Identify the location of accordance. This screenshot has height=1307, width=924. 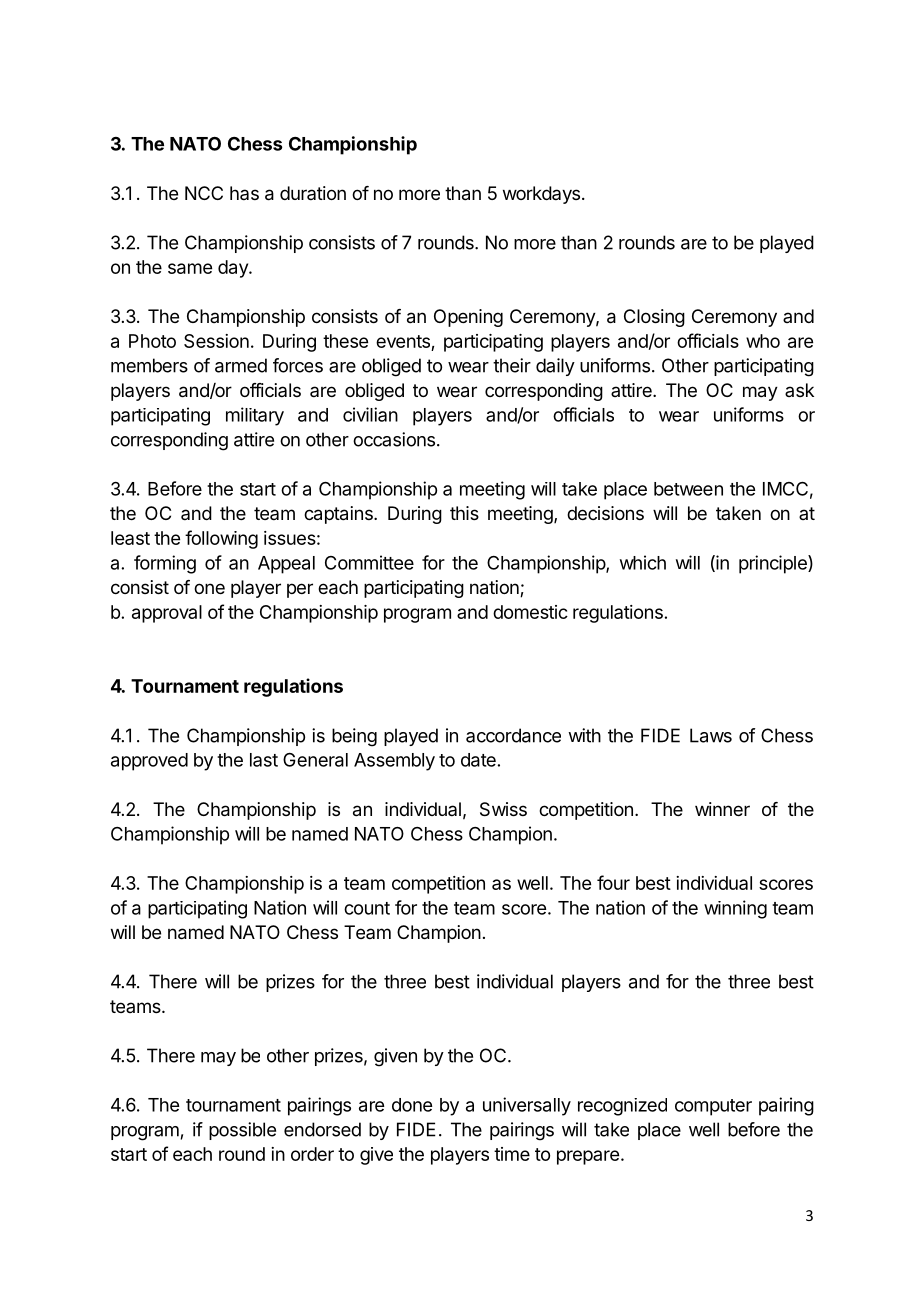
(513, 735).
